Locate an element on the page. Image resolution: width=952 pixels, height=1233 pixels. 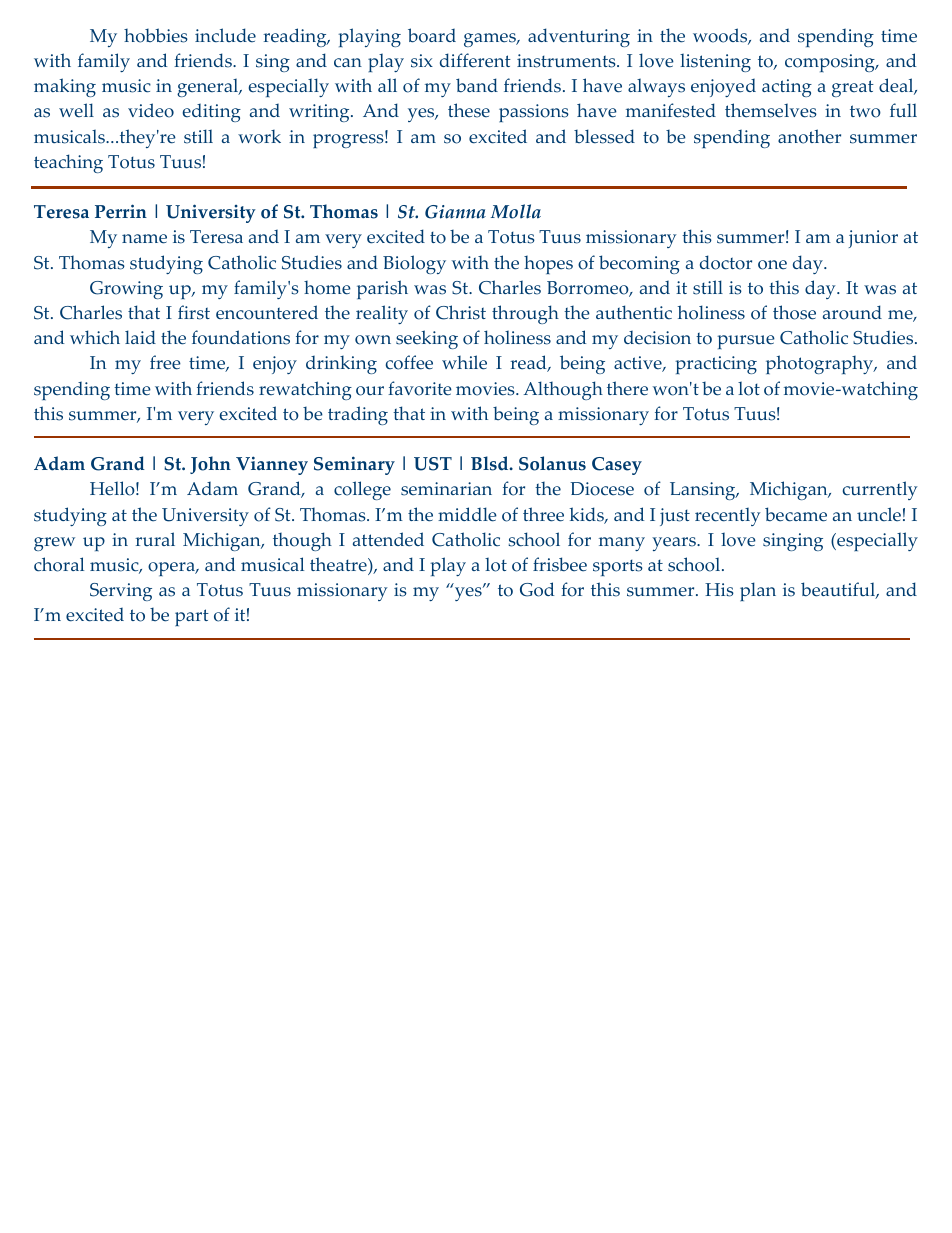
name is located at coordinates (144, 239).
